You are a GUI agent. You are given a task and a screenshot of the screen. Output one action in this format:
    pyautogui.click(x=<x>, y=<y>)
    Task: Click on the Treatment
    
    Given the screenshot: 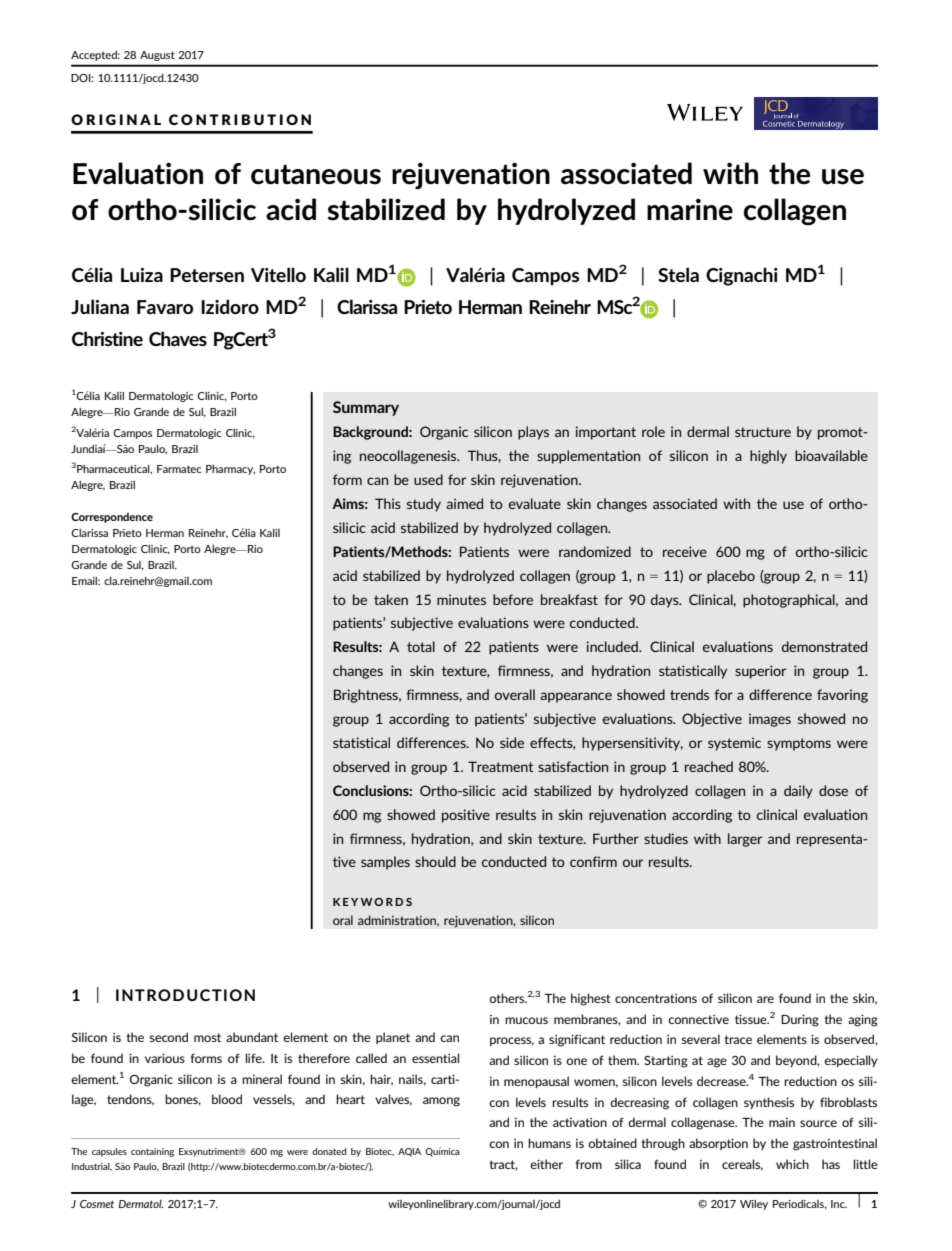 What is the action you would take?
    pyautogui.click(x=501, y=766)
